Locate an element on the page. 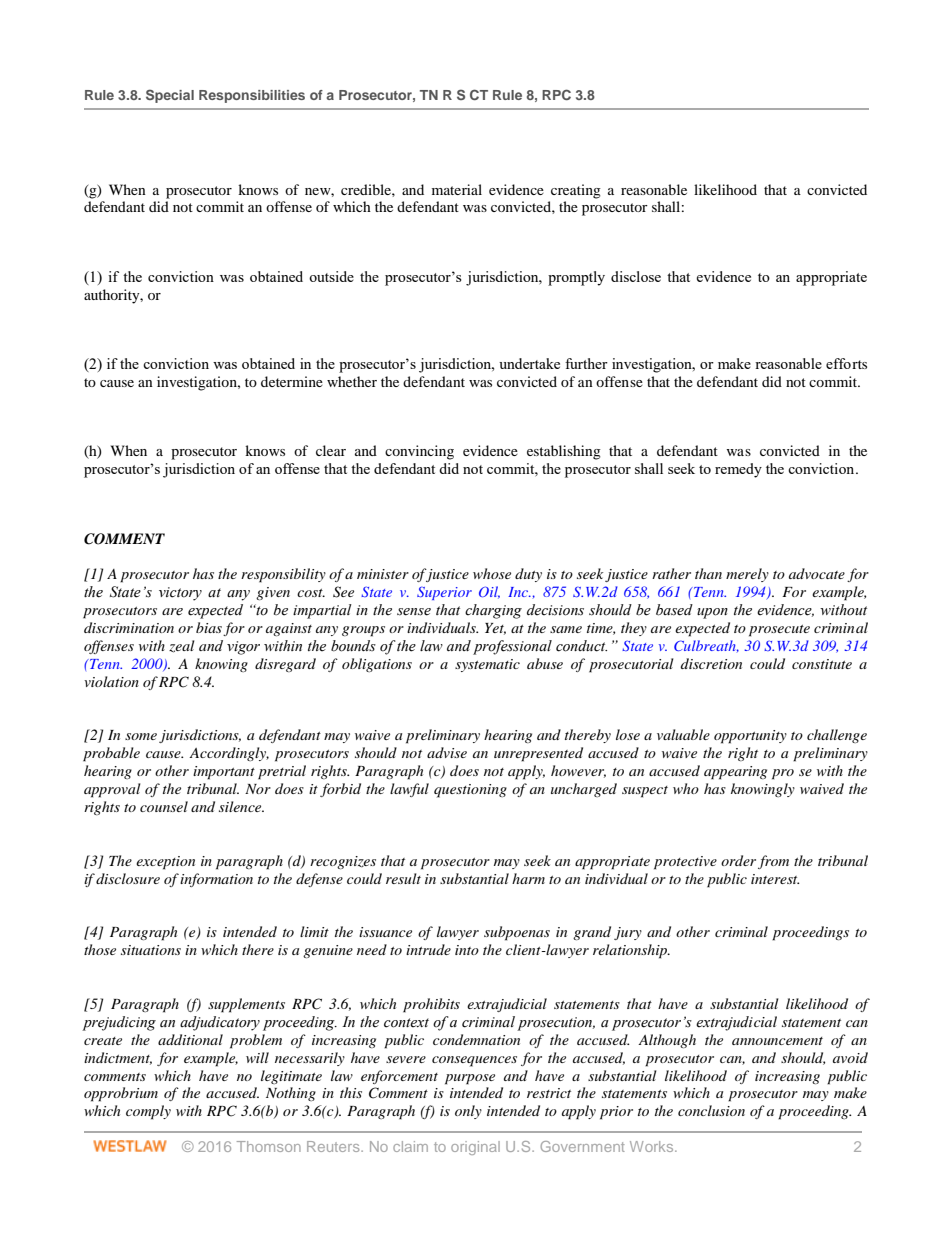  material is located at coordinates (457, 189).
